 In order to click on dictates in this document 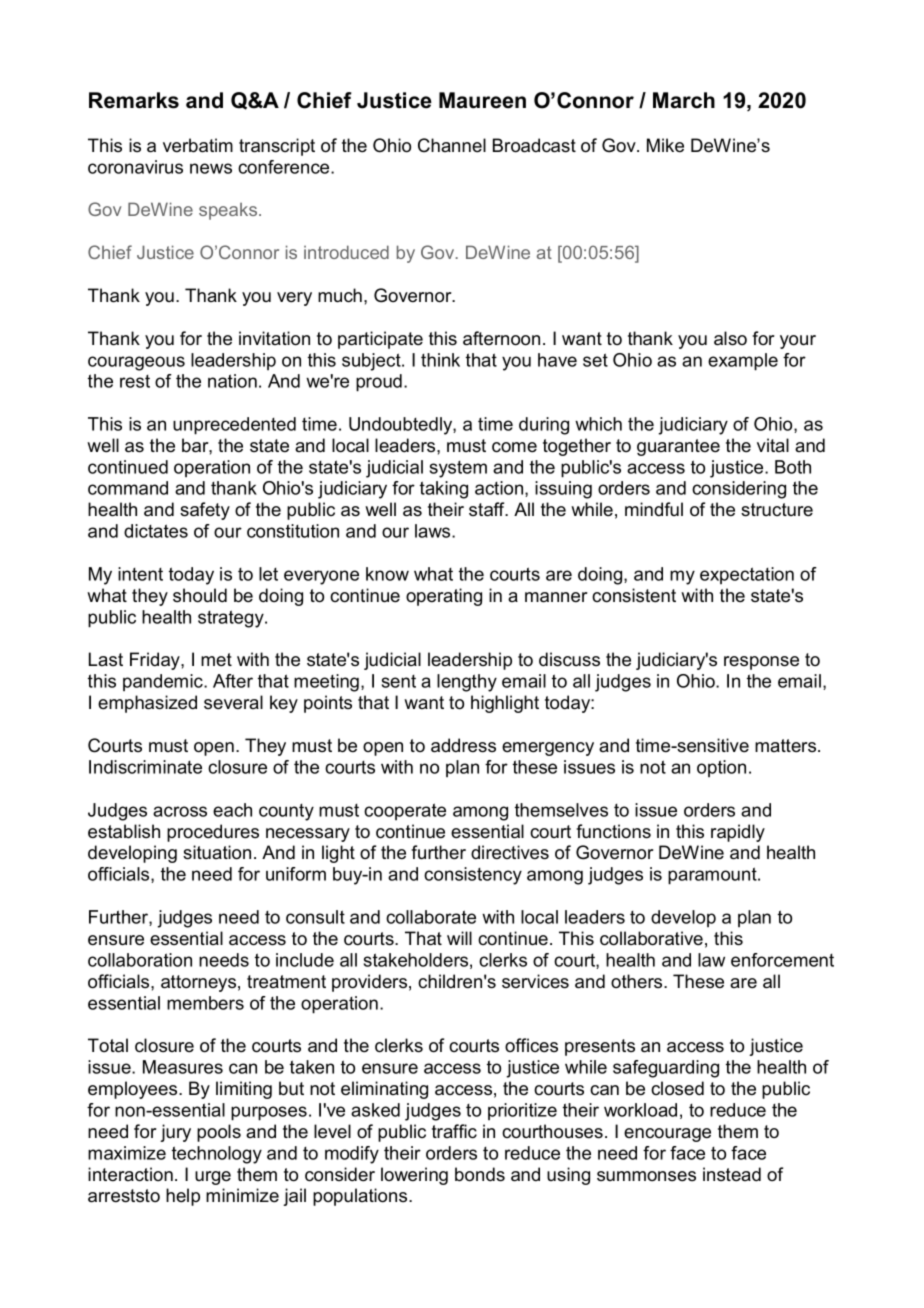, I will do `click(156, 531)`.
